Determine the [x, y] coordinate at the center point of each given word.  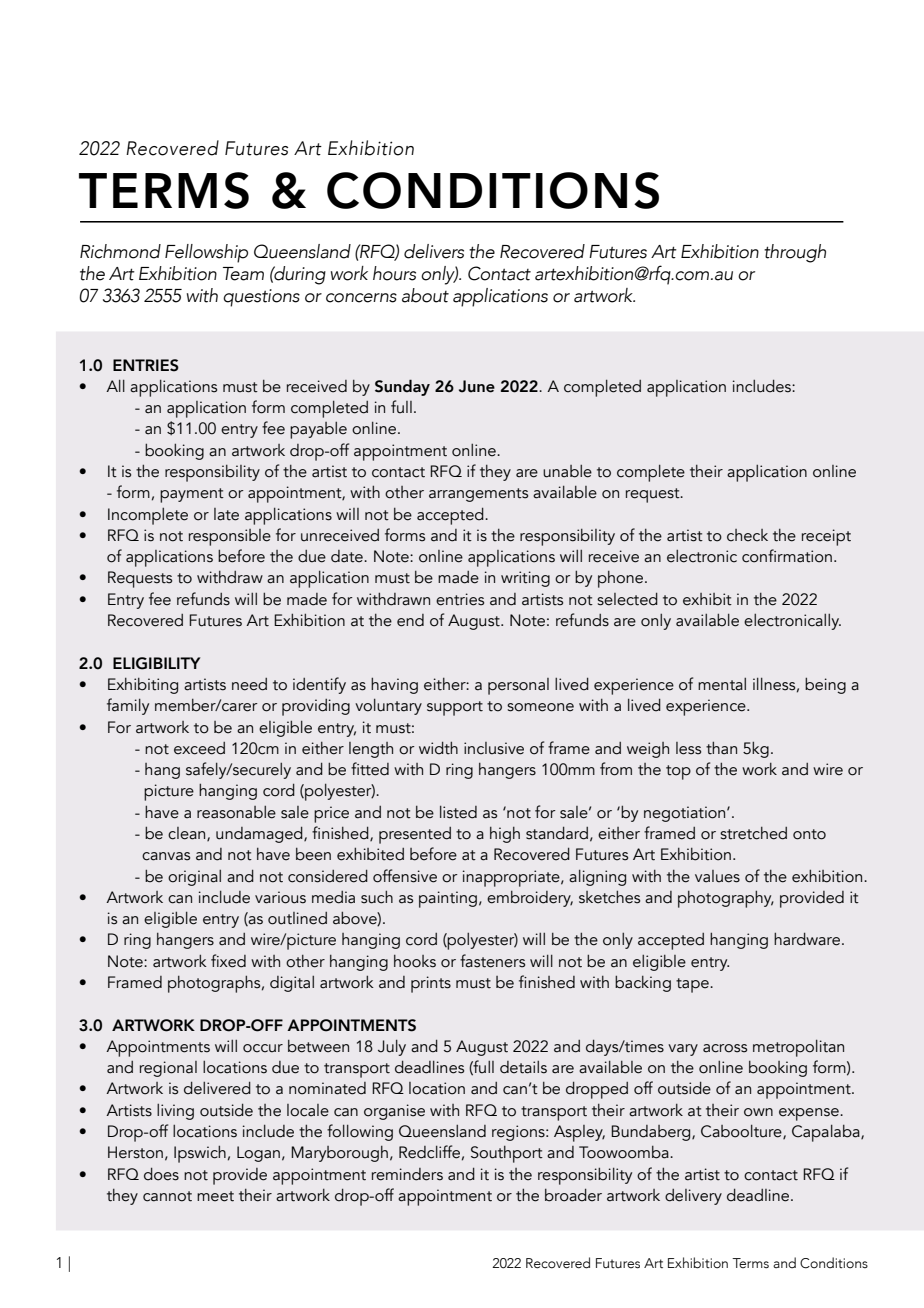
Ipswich [200, 1154]
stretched [753, 833]
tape [693, 985]
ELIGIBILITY [156, 663]
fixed [228, 961]
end [410, 620]
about [425, 295]
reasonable [236, 812]
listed [458, 812]
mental [722, 684]
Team [243, 274]
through [795, 253]
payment [192, 495]
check [747, 535]
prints [431, 984]
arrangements [478, 495]
